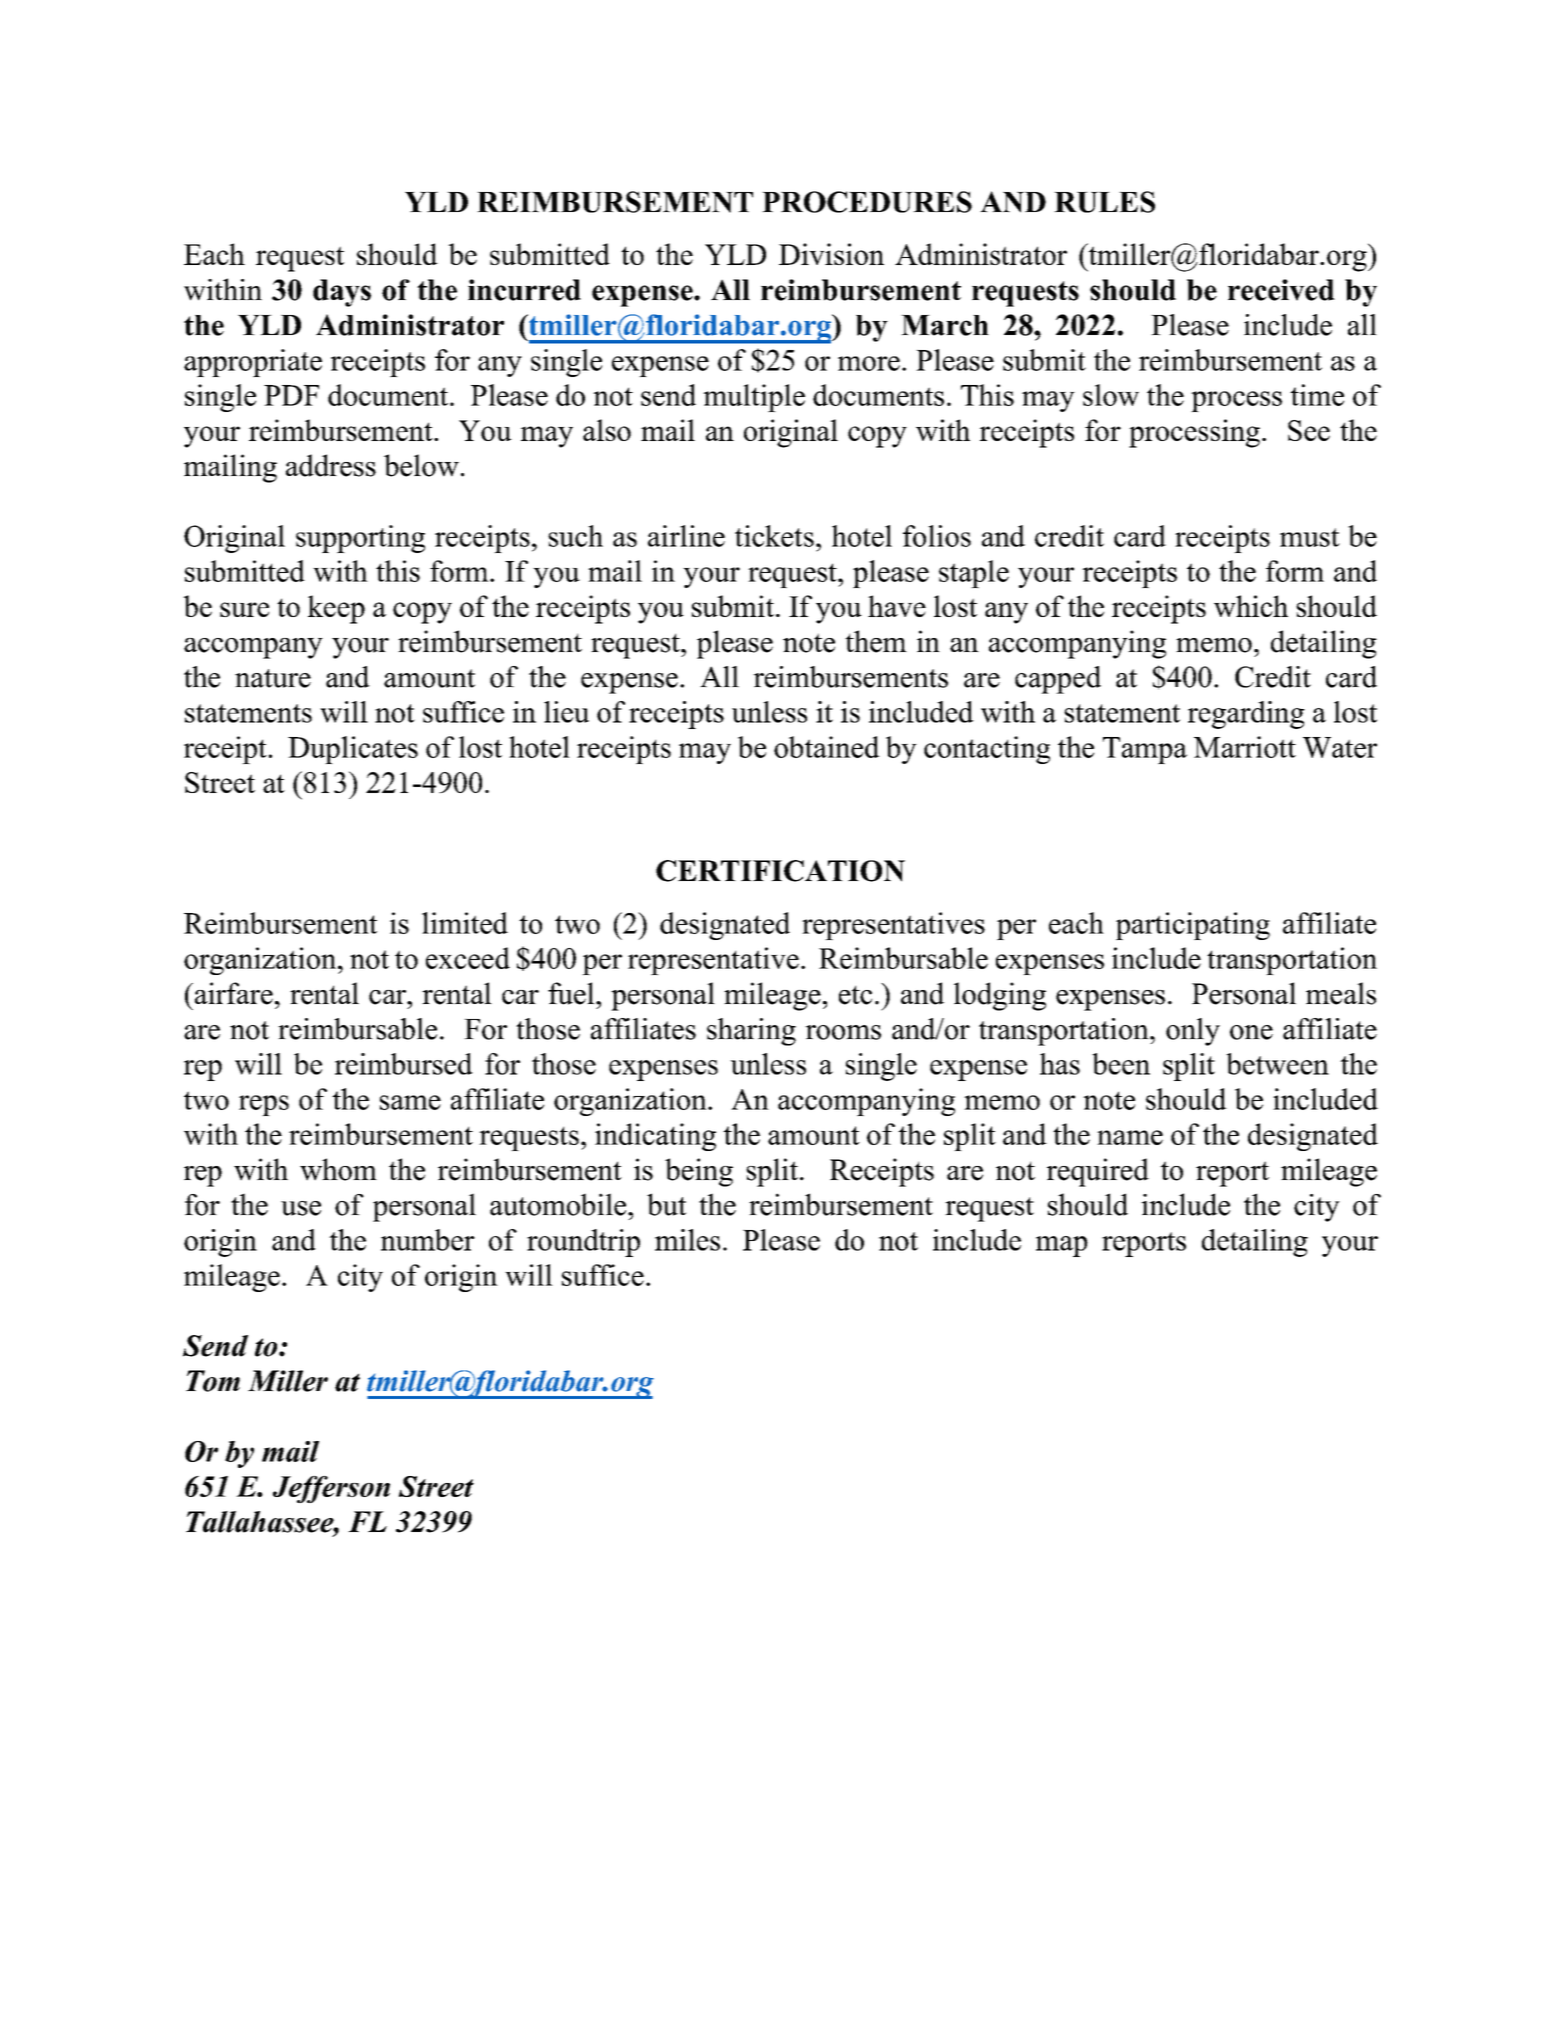  Describe the element at coordinates (342, 293) in the screenshot. I see `days` at that location.
